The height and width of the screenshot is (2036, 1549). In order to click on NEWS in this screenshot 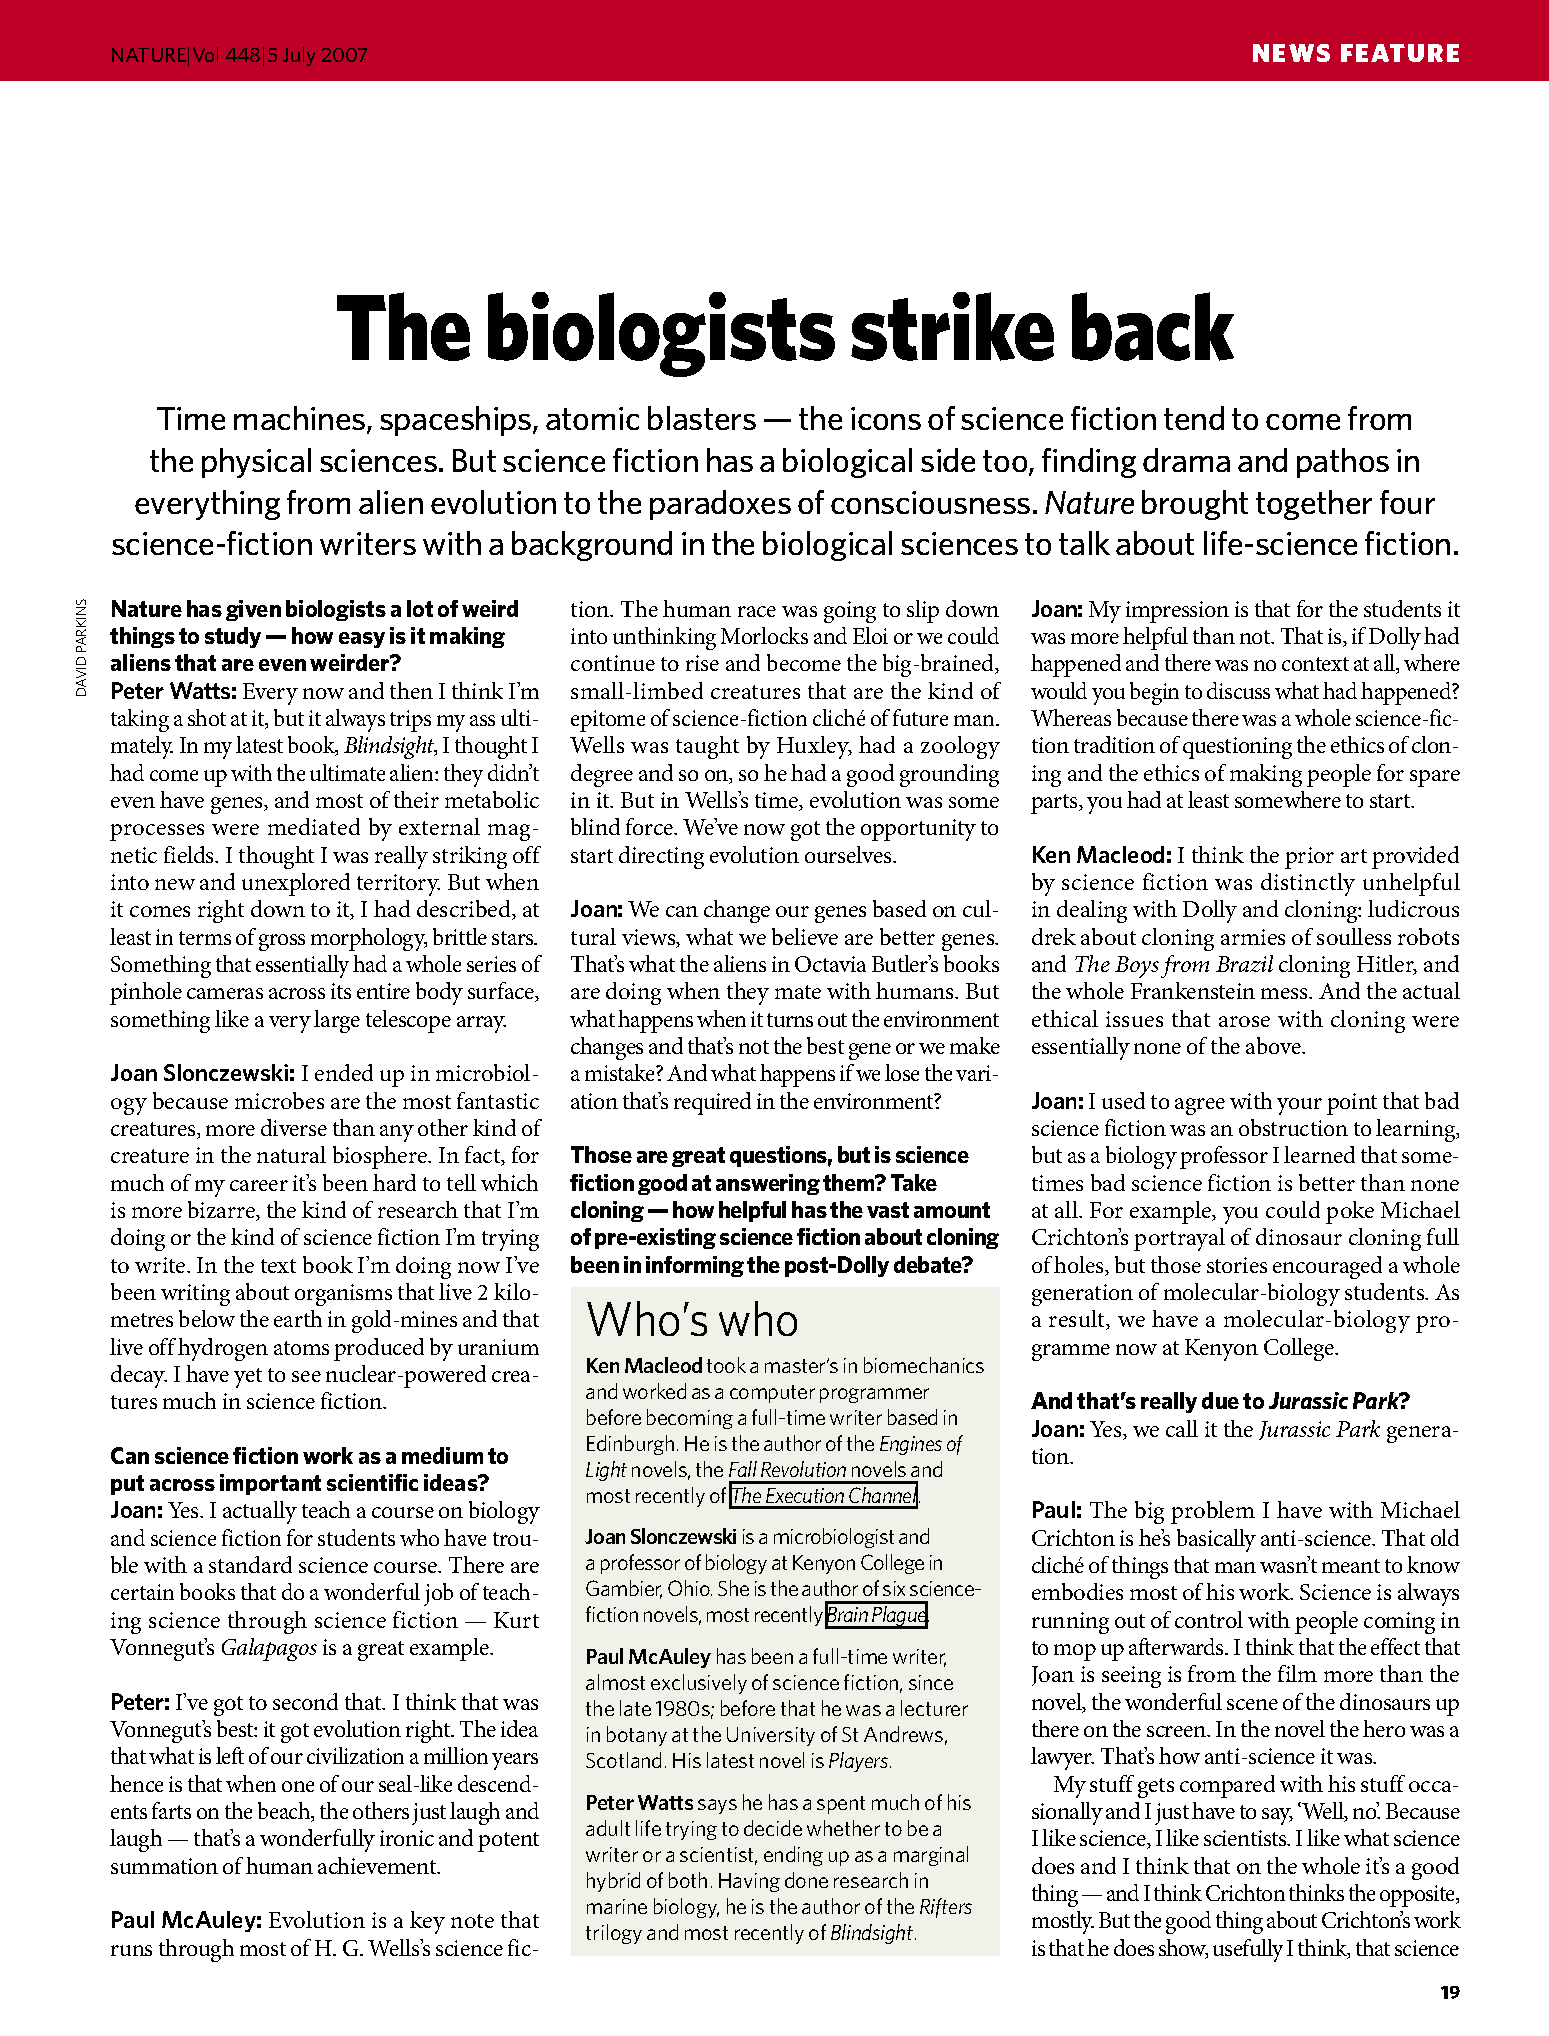, I will do `click(1291, 53)`.
